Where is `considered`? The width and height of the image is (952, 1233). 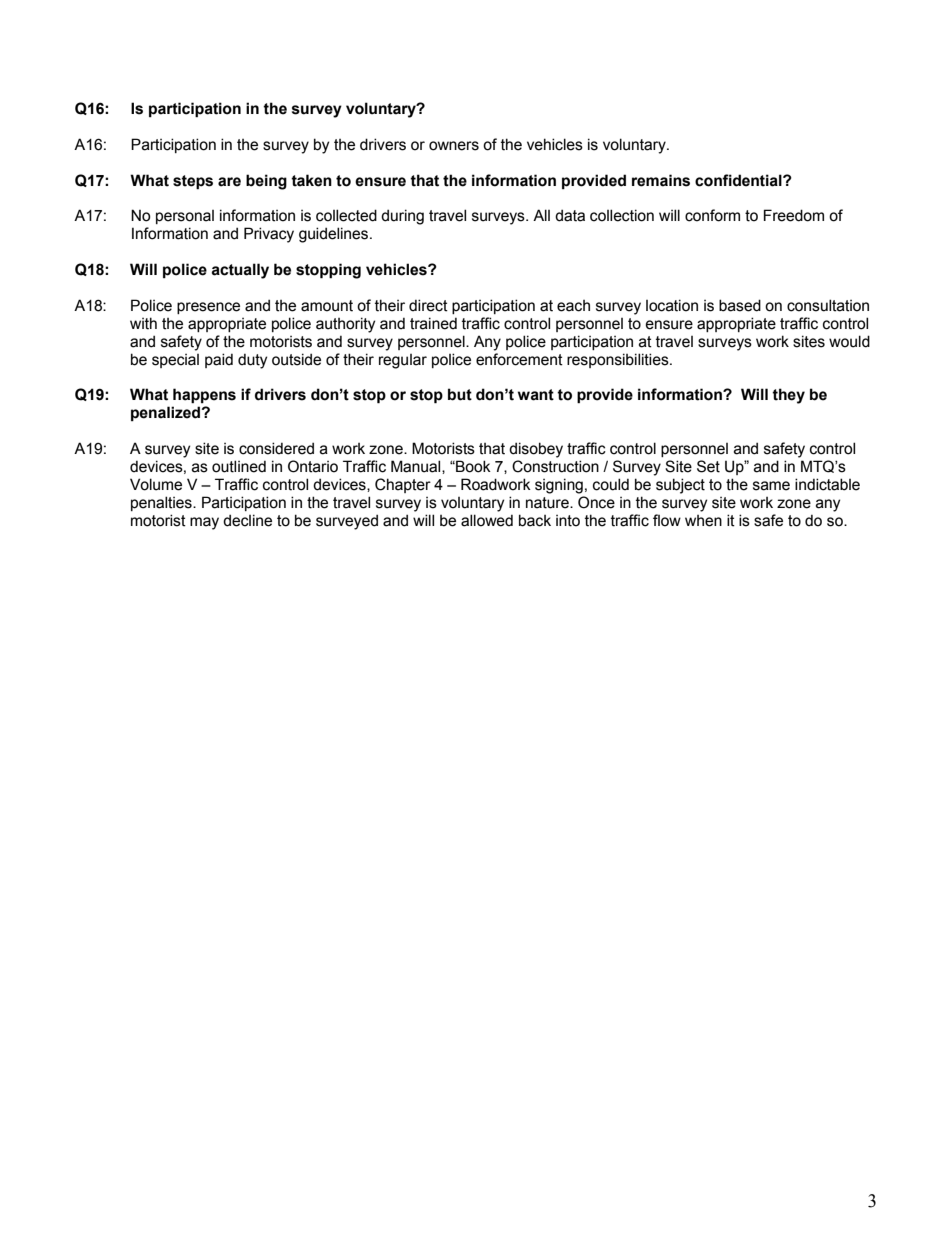 considered is located at coordinates (276, 448).
